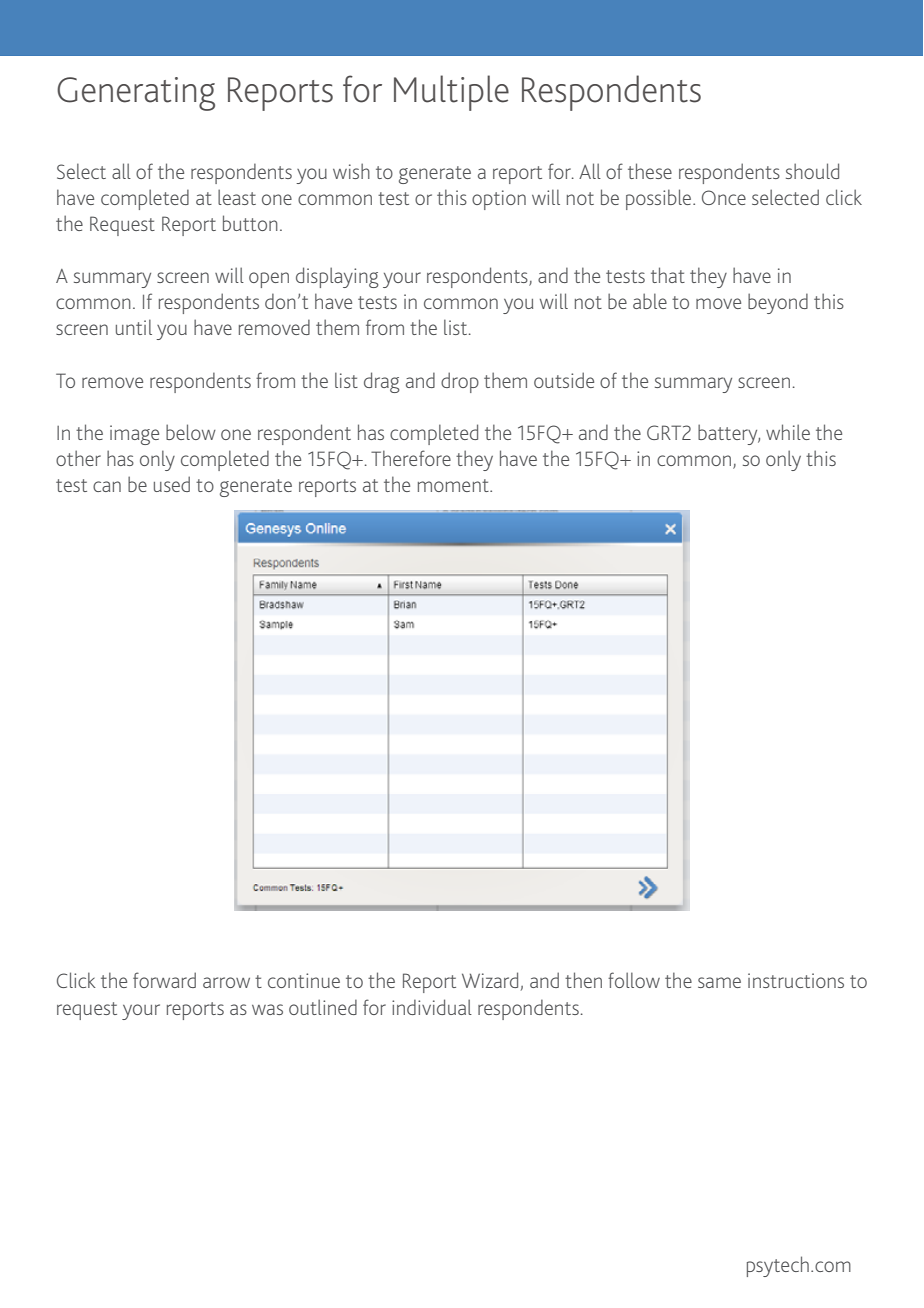 The image size is (924, 1308). Describe the element at coordinates (788, 432) in the page. I see `while` at that location.
